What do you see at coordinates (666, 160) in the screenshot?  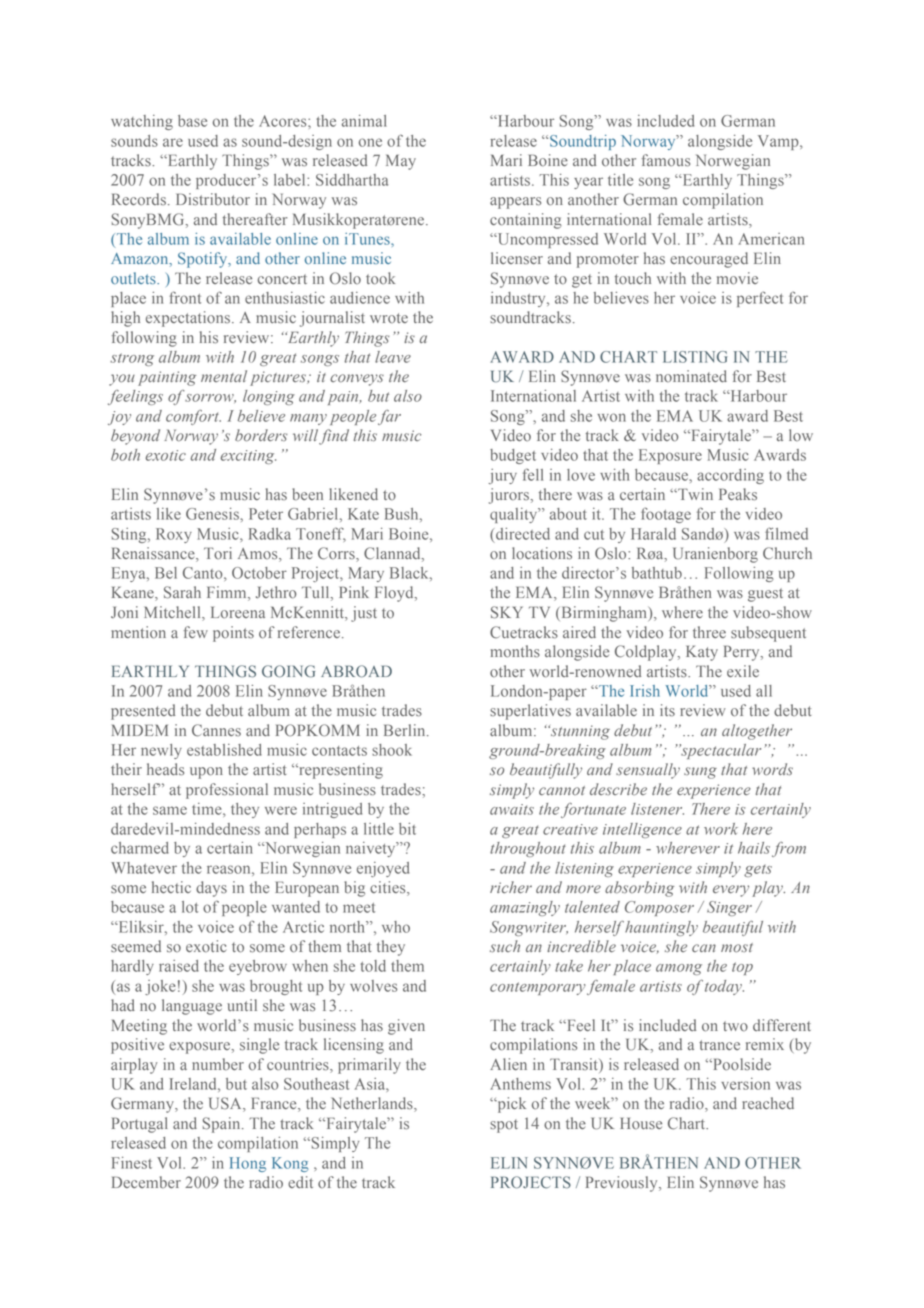 I see `famous` at bounding box center [666, 160].
